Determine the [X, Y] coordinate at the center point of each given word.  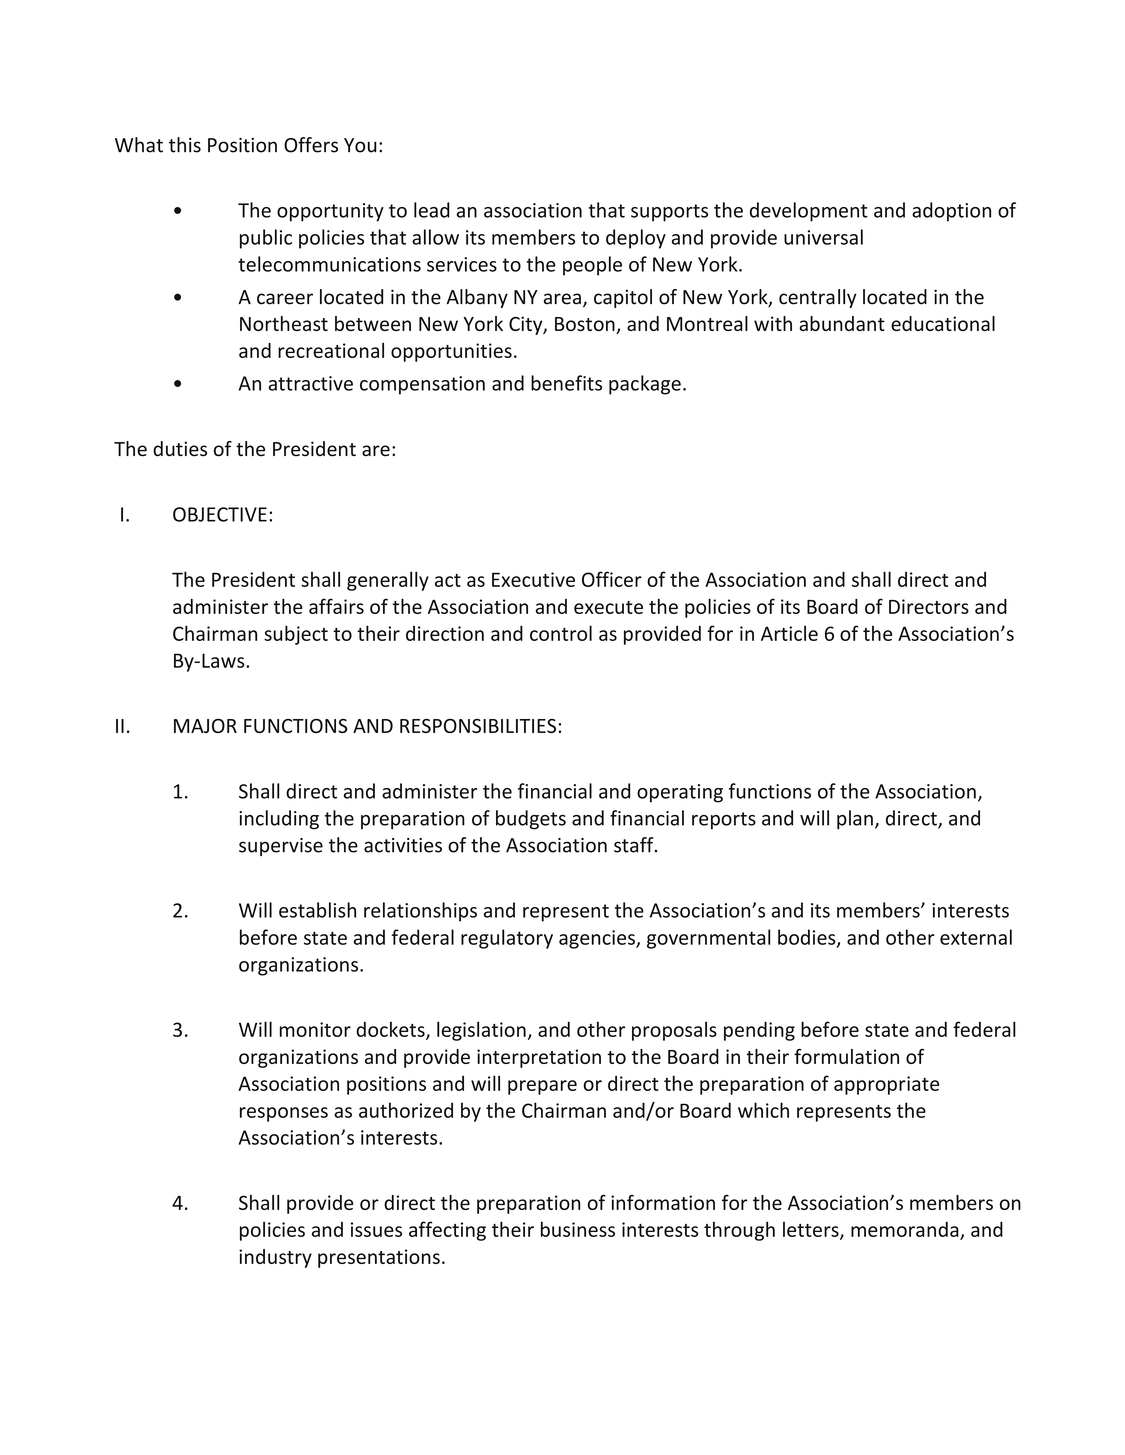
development [809, 212]
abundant [842, 323]
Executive [533, 579]
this [185, 145]
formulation [846, 1056]
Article [789, 633]
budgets [531, 820]
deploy [636, 239]
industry [275, 1258]
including [279, 820]
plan [855, 820]
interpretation [539, 1058]
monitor [315, 1029]
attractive [311, 383]
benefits [566, 383]
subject [296, 635]
